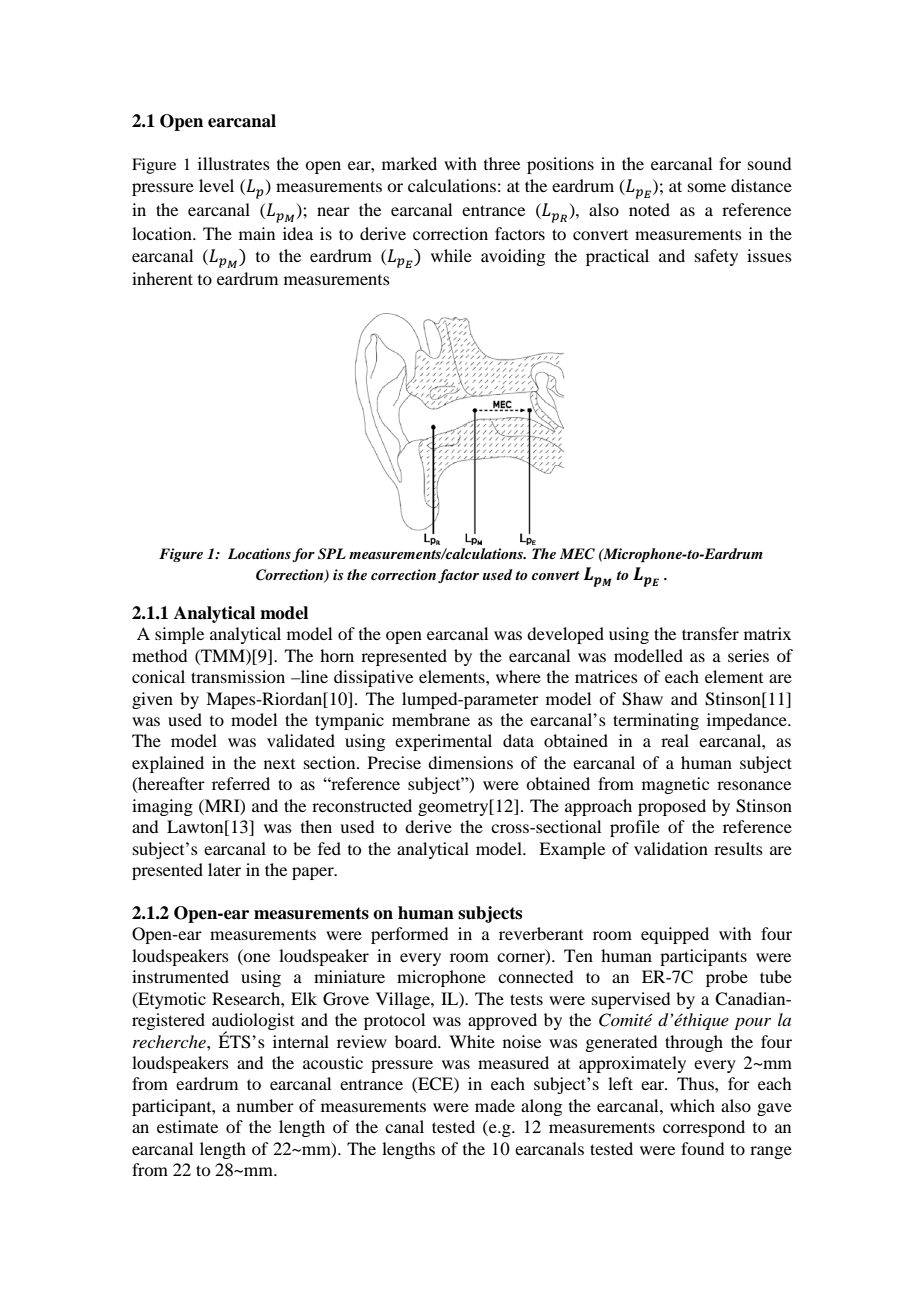 This screenshot has width=924, height=1308. I want to click on transmission, so click(238, 676).
